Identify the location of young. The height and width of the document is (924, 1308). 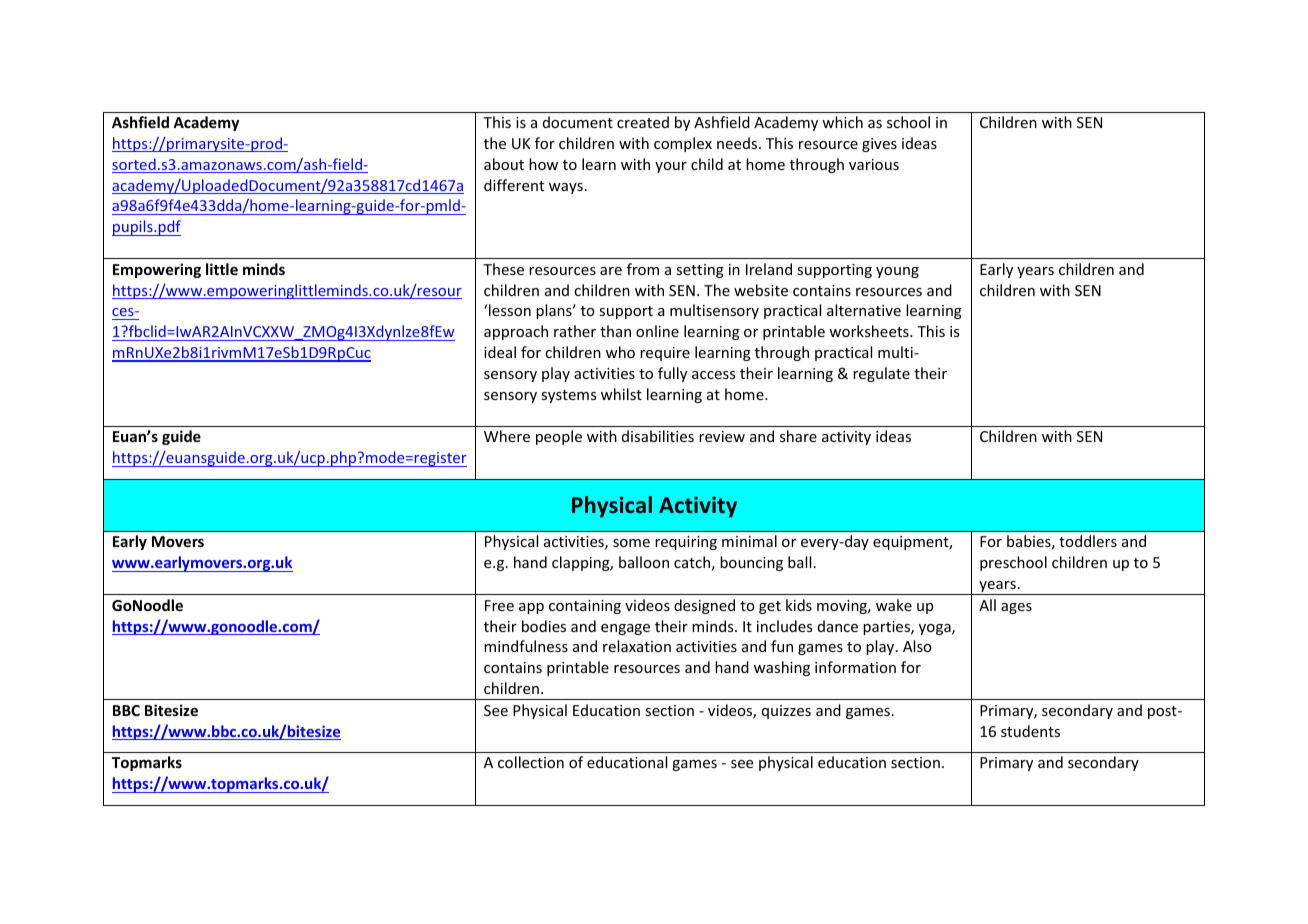
(897, 272).
